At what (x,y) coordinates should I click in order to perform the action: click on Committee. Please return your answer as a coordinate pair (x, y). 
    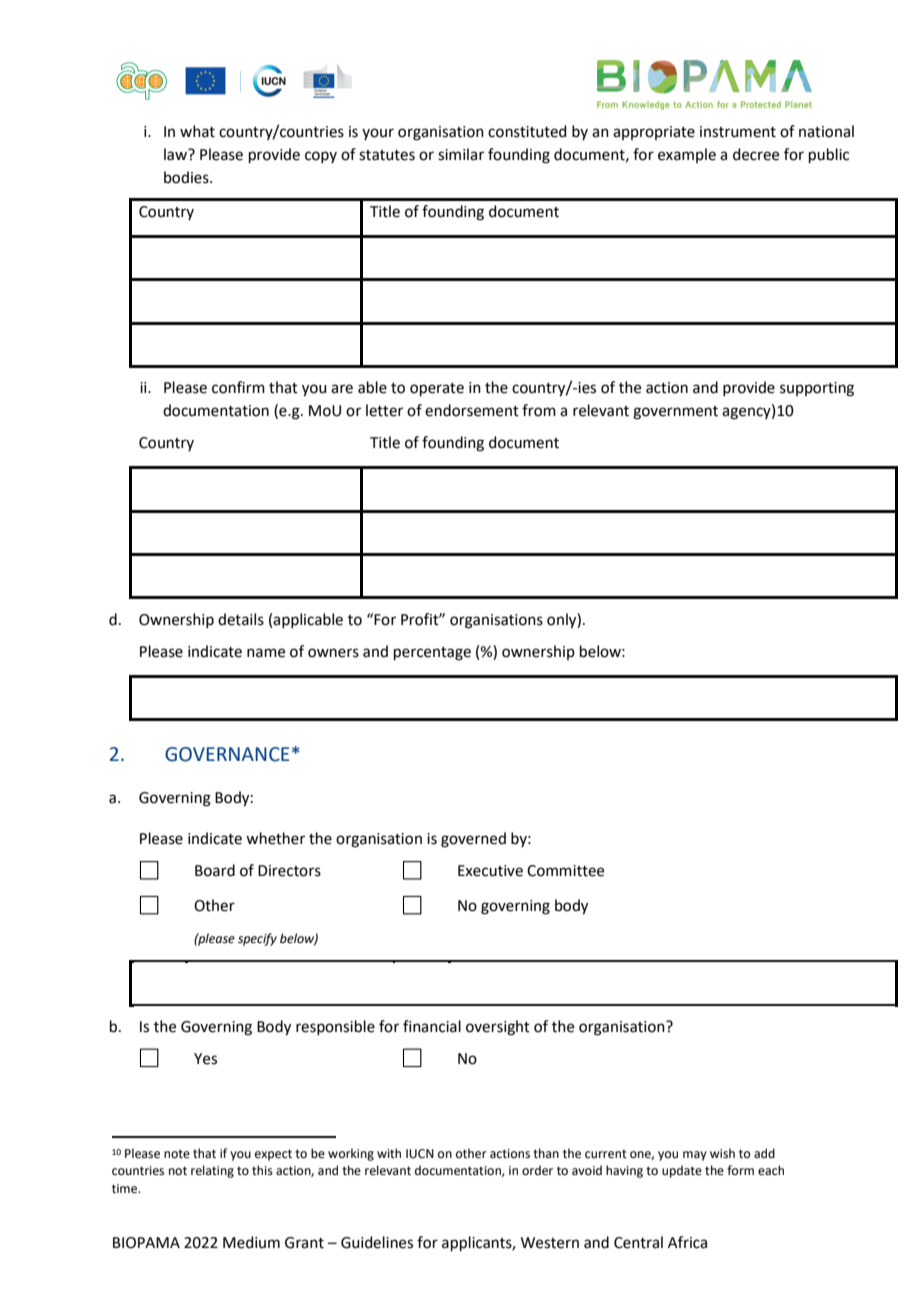
    Looking at the image, I should click on (565, 871).
